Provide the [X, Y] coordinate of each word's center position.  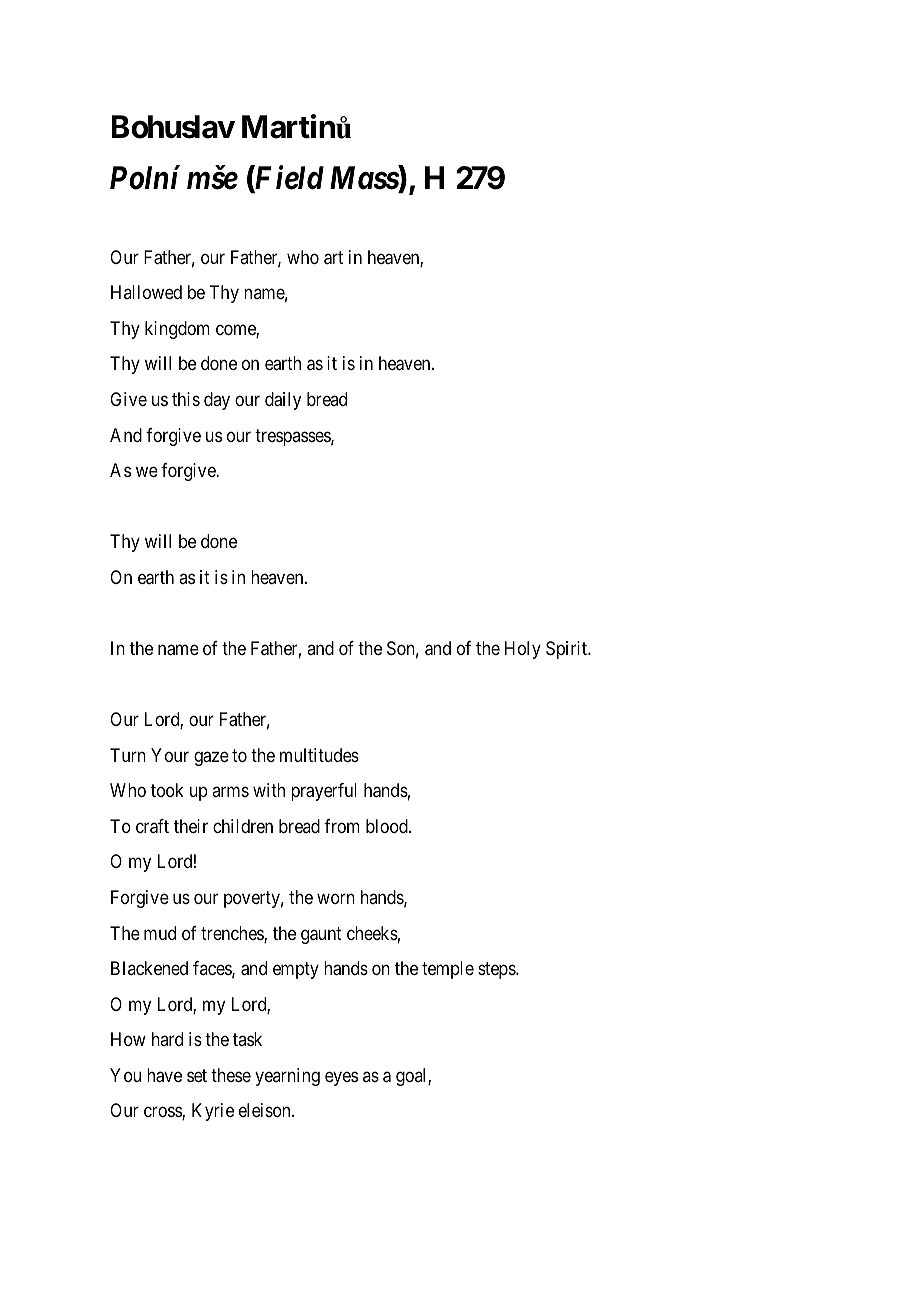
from [342, 826]
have [164, 1075]
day [217, 401]
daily [283, 401]
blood [388, 826]
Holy [523, 650]
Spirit [567, 650]
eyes [341, 1078]
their [191, 826]
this [186, 399]
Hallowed [146, 292]
